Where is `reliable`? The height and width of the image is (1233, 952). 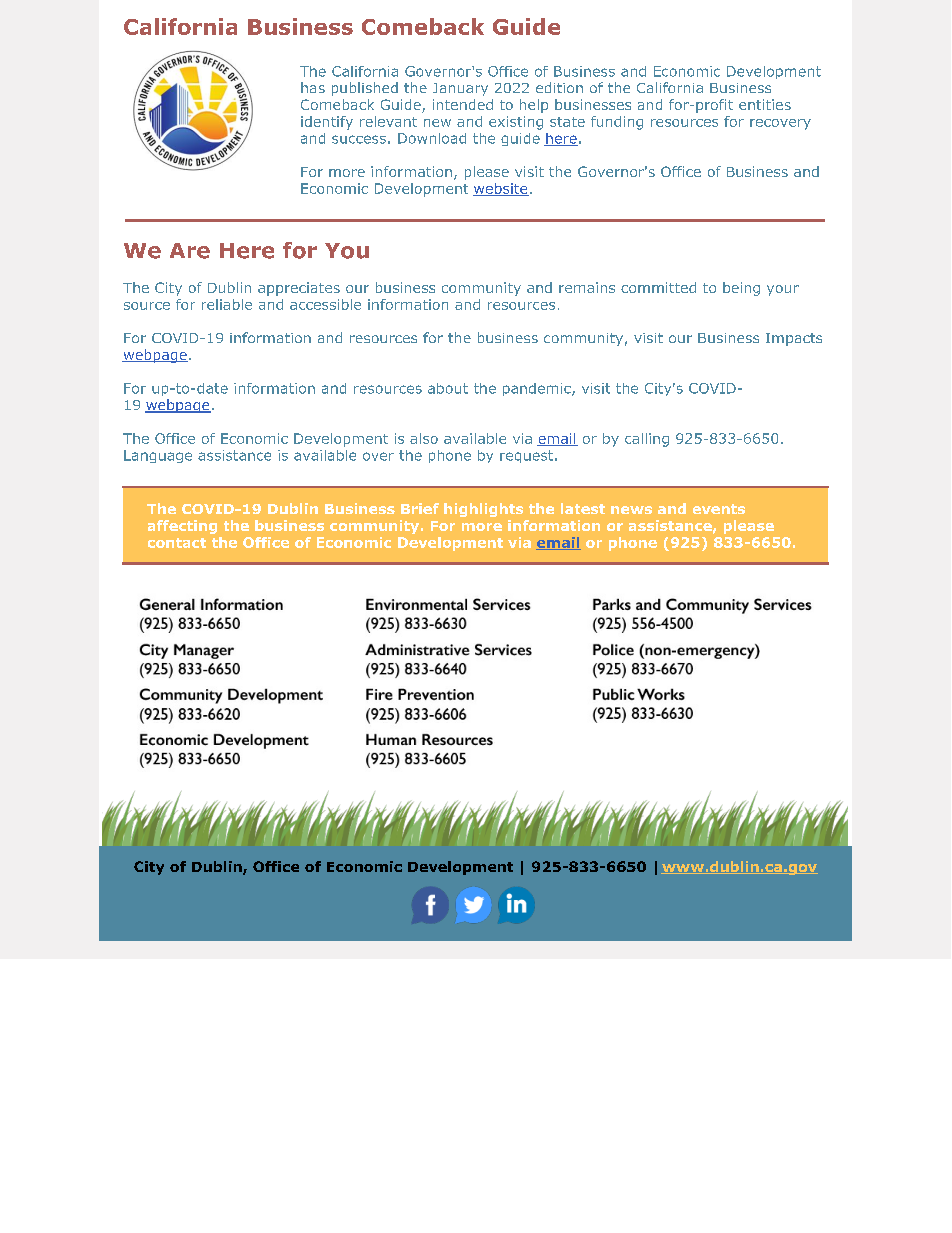
reliable is located at coordinates (227, 304).
